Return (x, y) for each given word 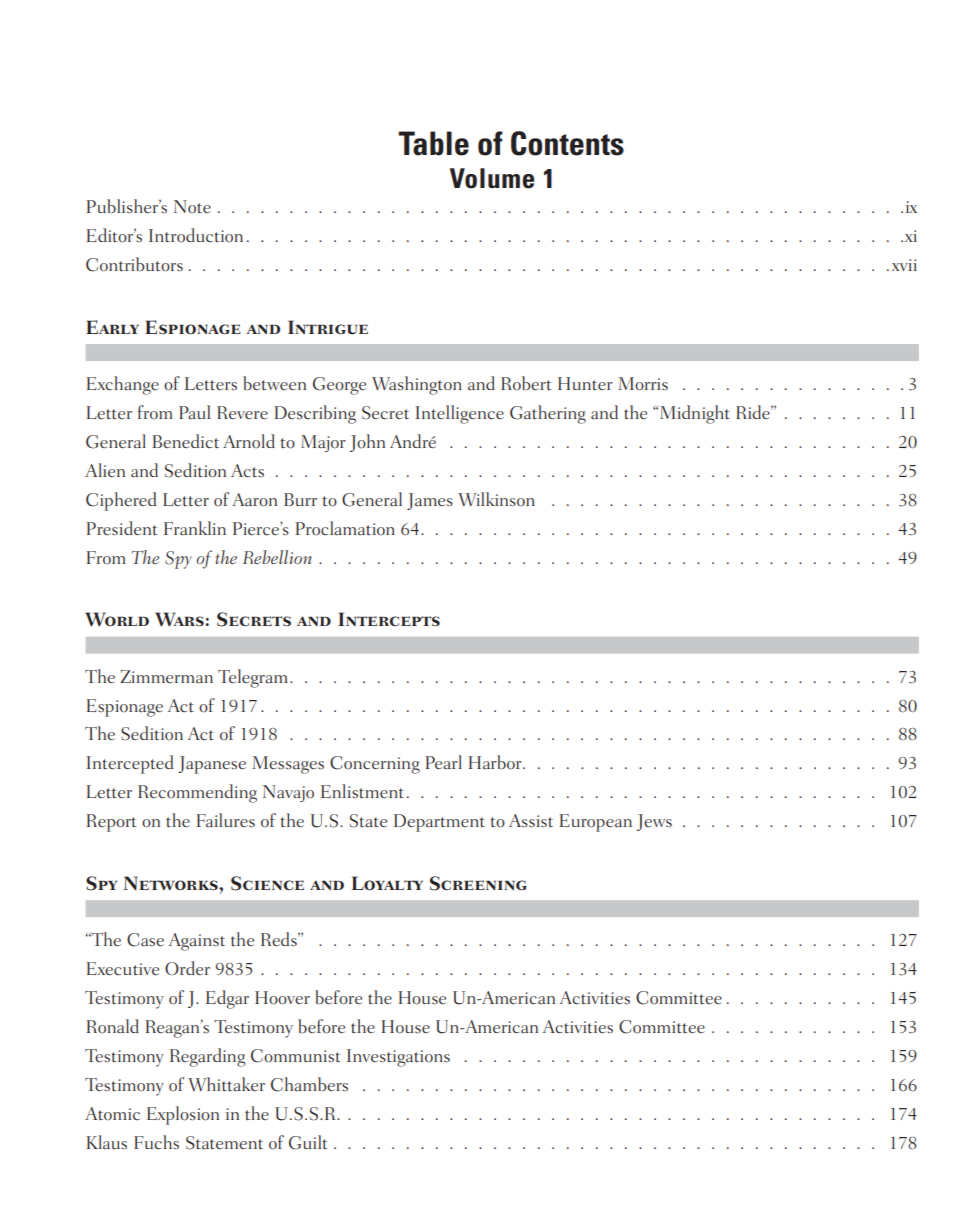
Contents (567, 143)
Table (433, 143)
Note (192, 207)
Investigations (398, 1058)
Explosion (183, 1115)
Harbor (496, 762)
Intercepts (389, 619)
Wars (179, 619)
